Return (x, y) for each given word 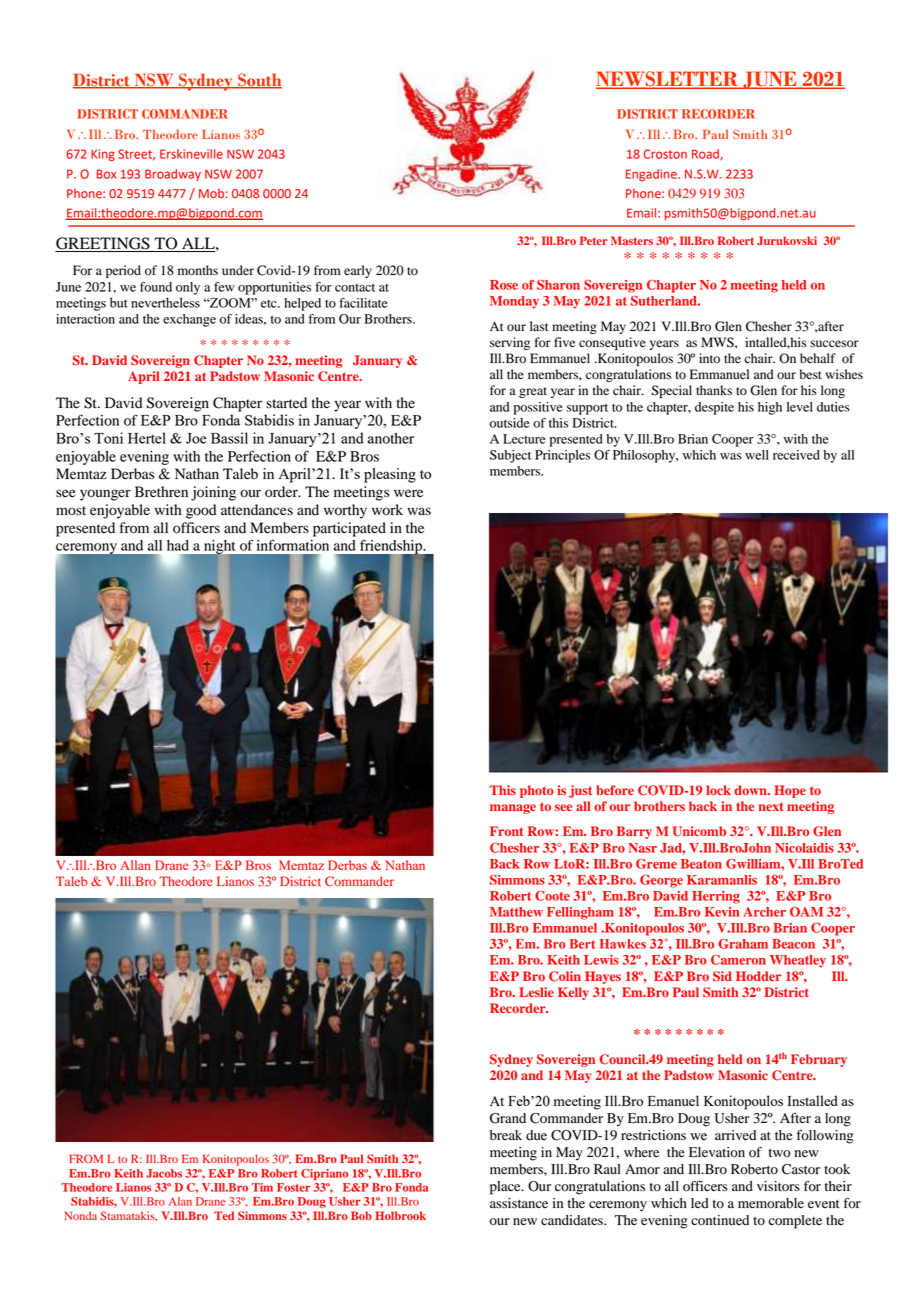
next (771, 806)
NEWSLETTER (668, 80)
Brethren (161, 491)
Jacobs (164, 1173)
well (757, 455)
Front (506, 831)
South (259, 81)
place (506, 1188)
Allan (135, 865)
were (408, 493)
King (103, 155)
